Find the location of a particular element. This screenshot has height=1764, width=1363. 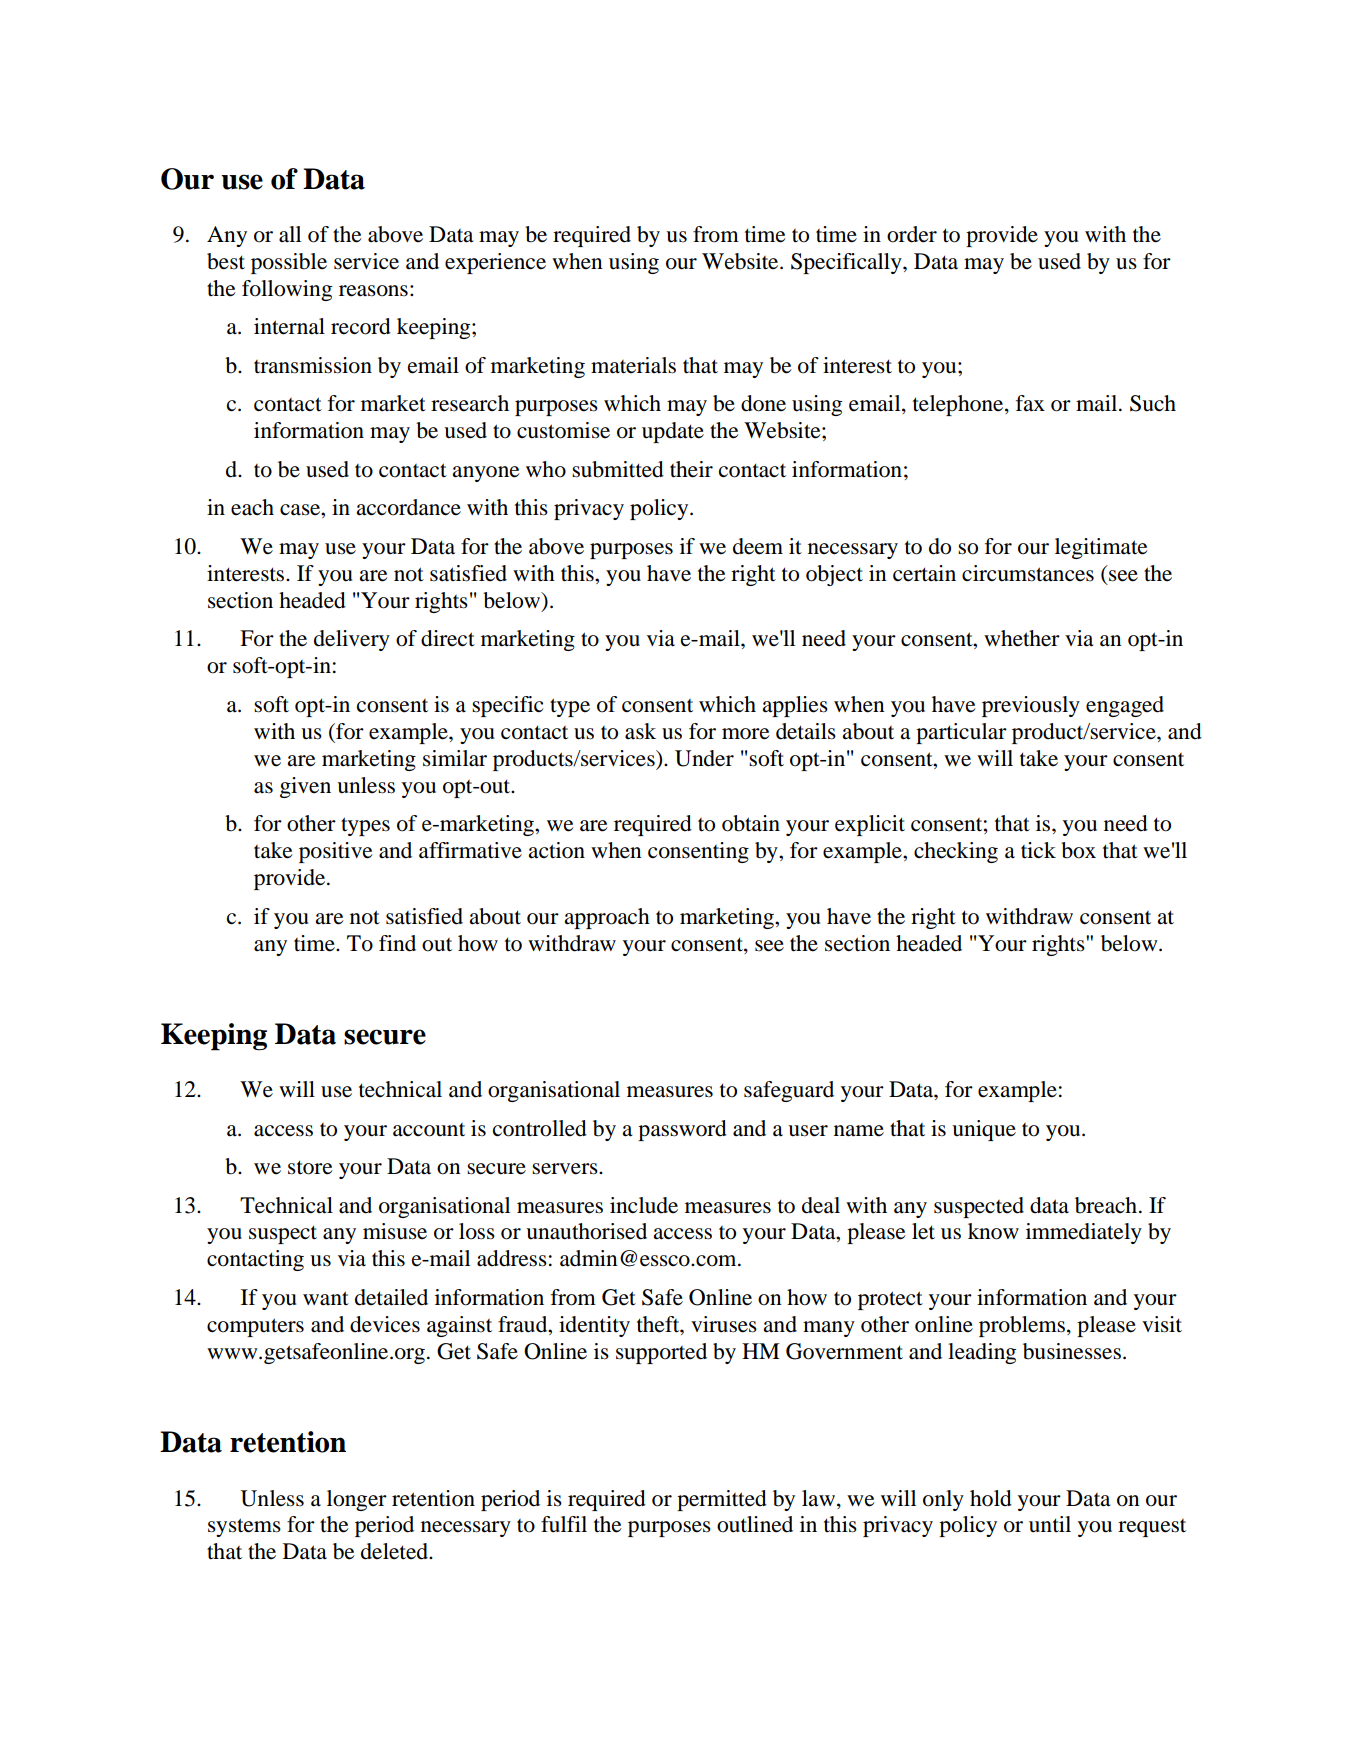

order is located at coordinates (912, 234).
